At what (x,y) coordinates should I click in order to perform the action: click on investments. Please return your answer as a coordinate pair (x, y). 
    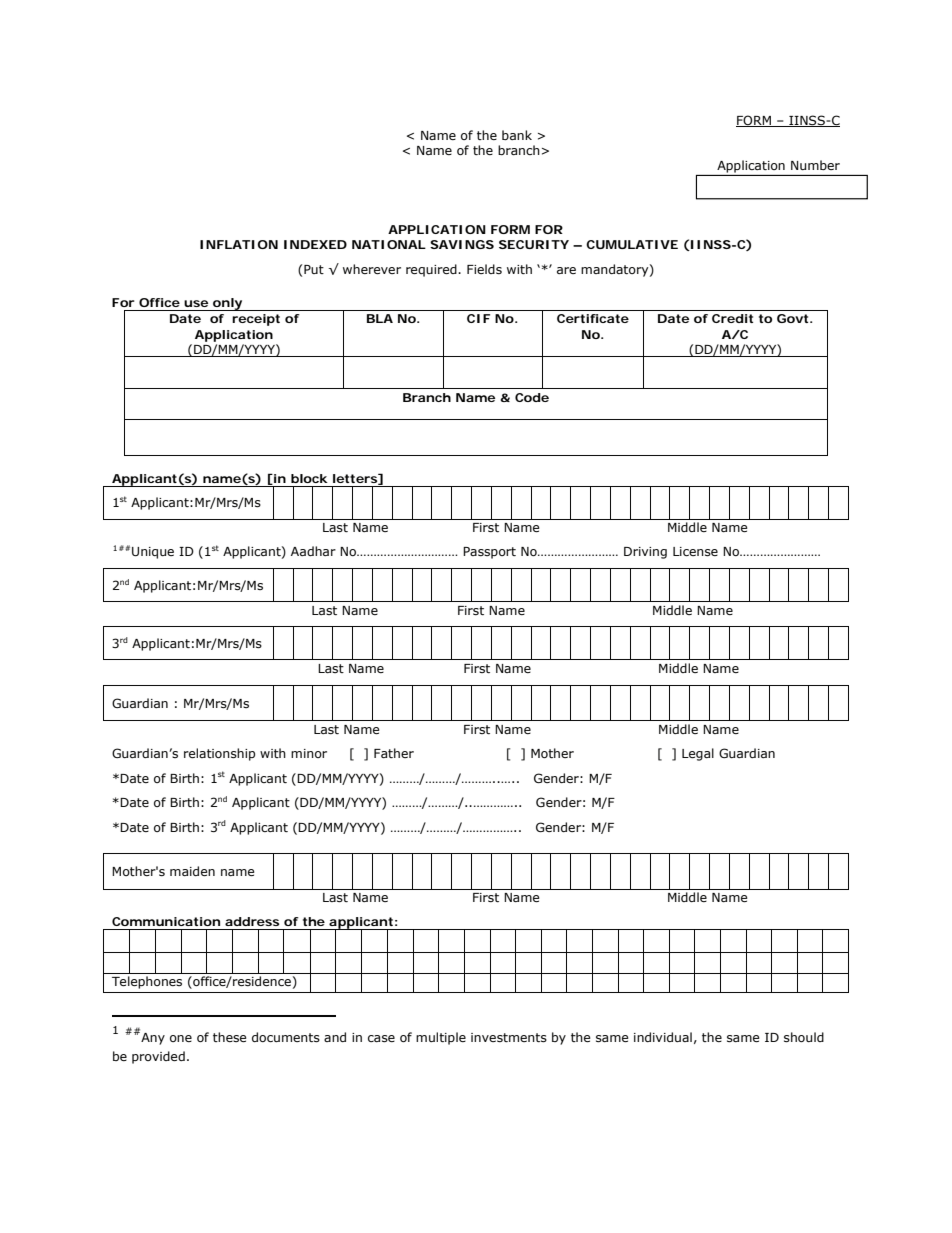
    Looking at the image, I should click on (509, 1038).
